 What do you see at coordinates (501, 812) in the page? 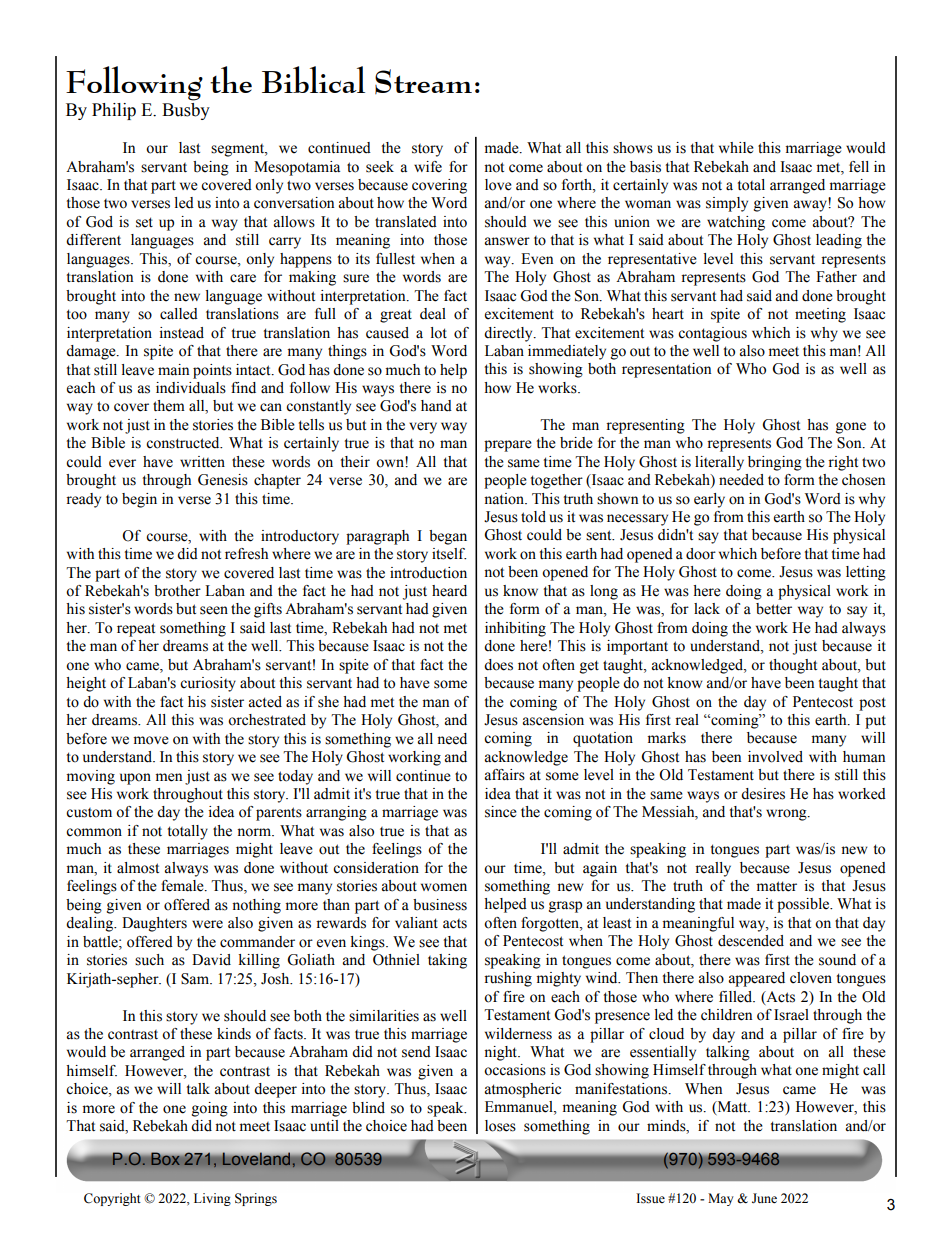
I see `since` at bounding box center [501, 812].
